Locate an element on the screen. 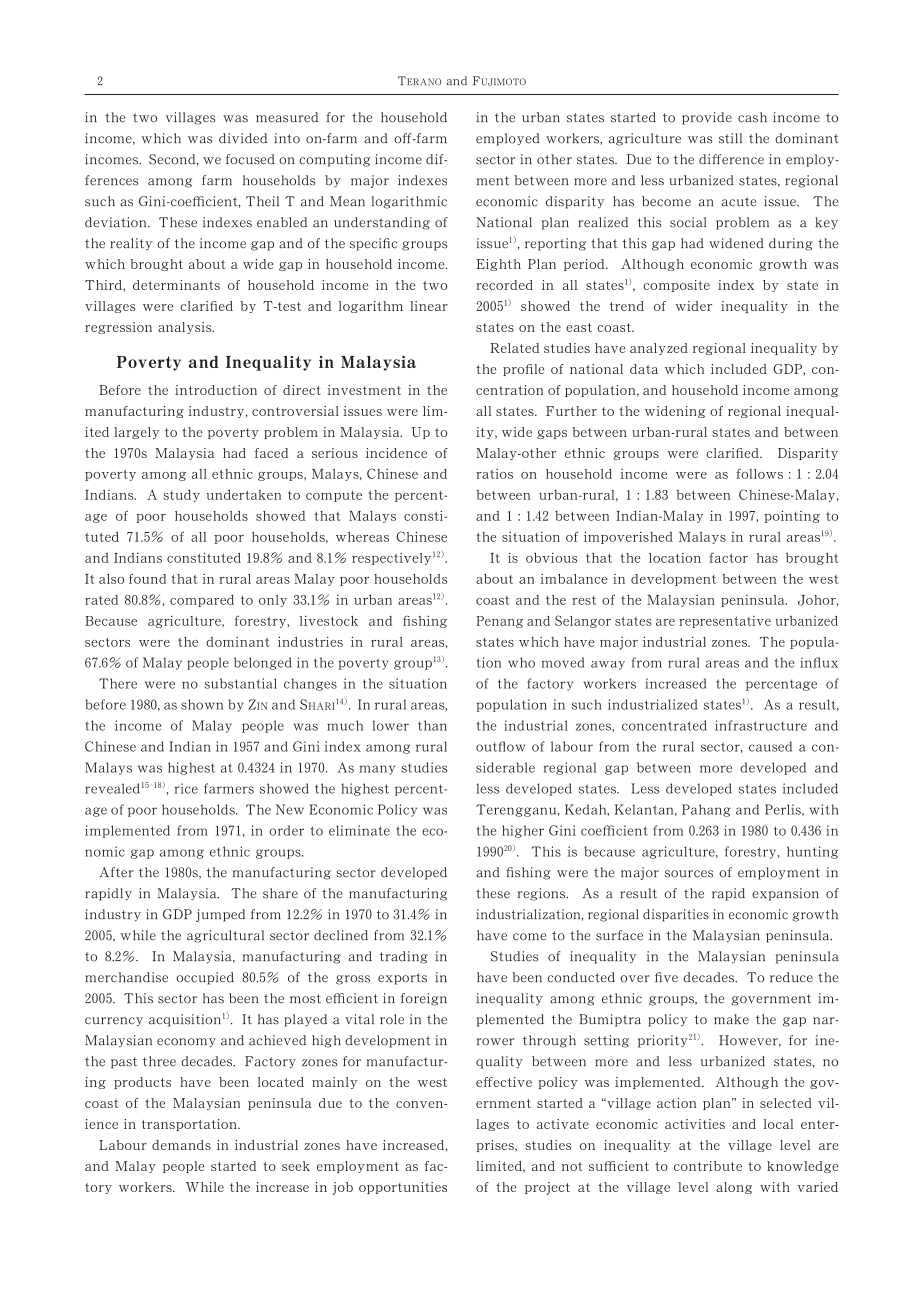 This screenshot has width=924, height=1308. still is located at coordinates (730, 138).
